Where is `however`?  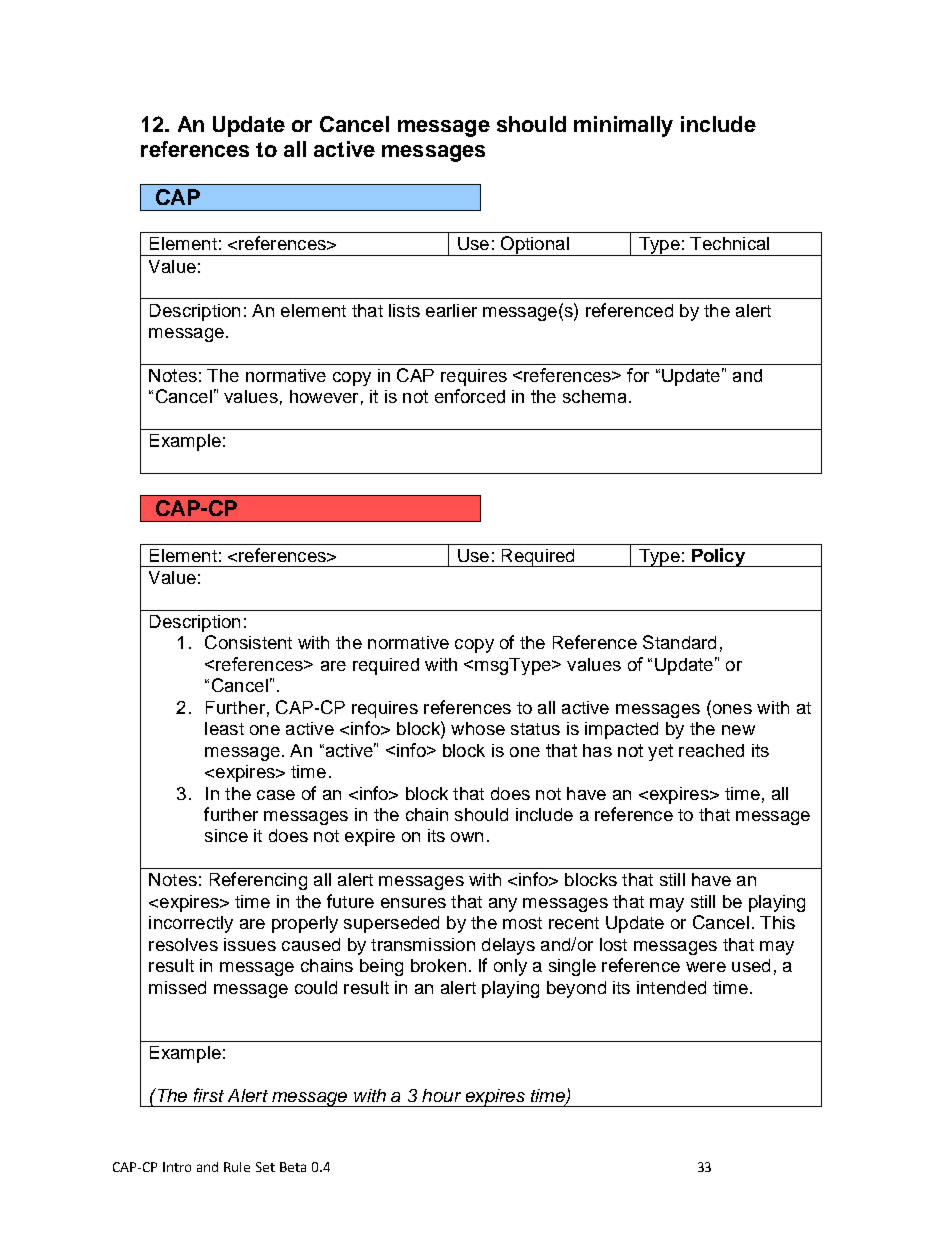
however is located at coordinates (324, 396).
